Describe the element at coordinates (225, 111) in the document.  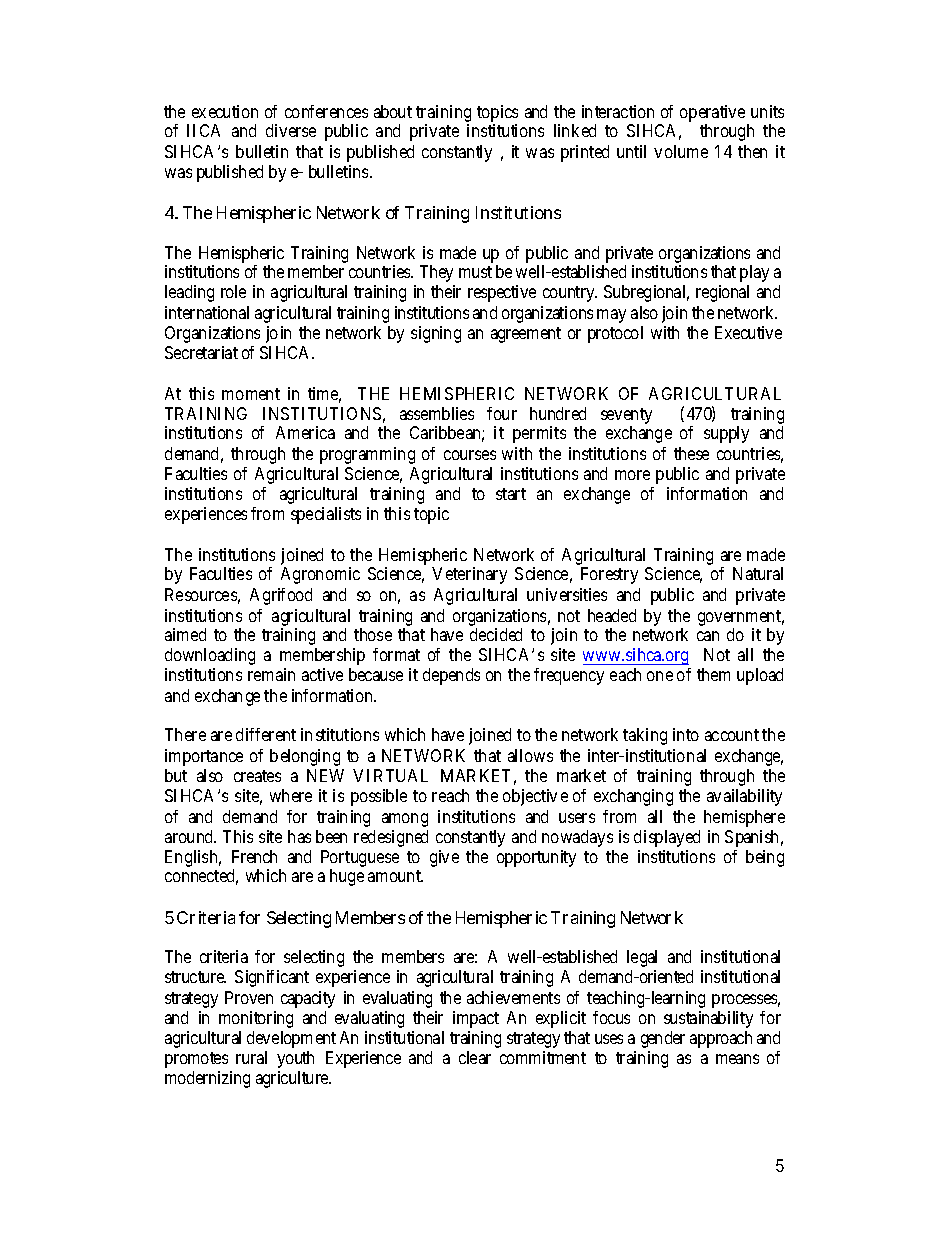
I see `execution` at that location.
